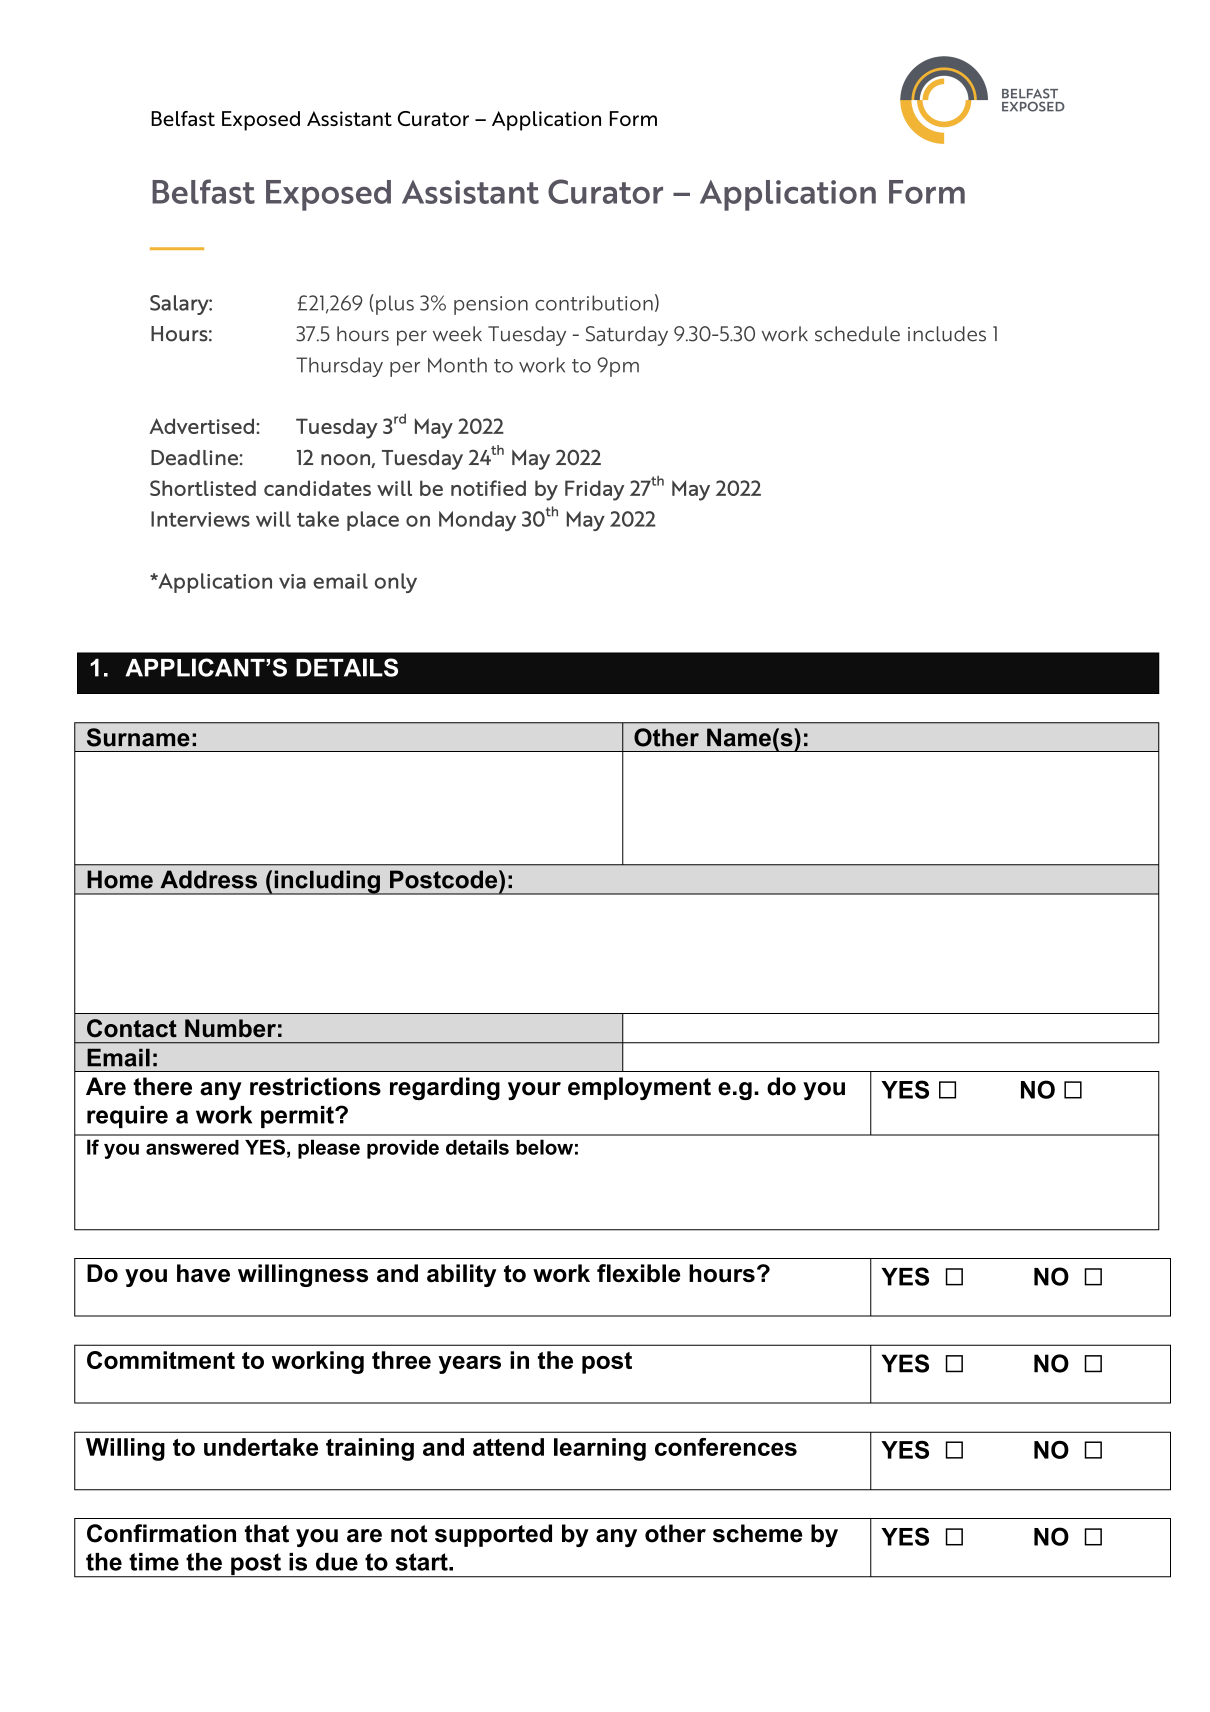 The image size is (1210, 1712). Describe the element at coordinates (192, 1147) in the screenshot. I see `answered` at that location.
